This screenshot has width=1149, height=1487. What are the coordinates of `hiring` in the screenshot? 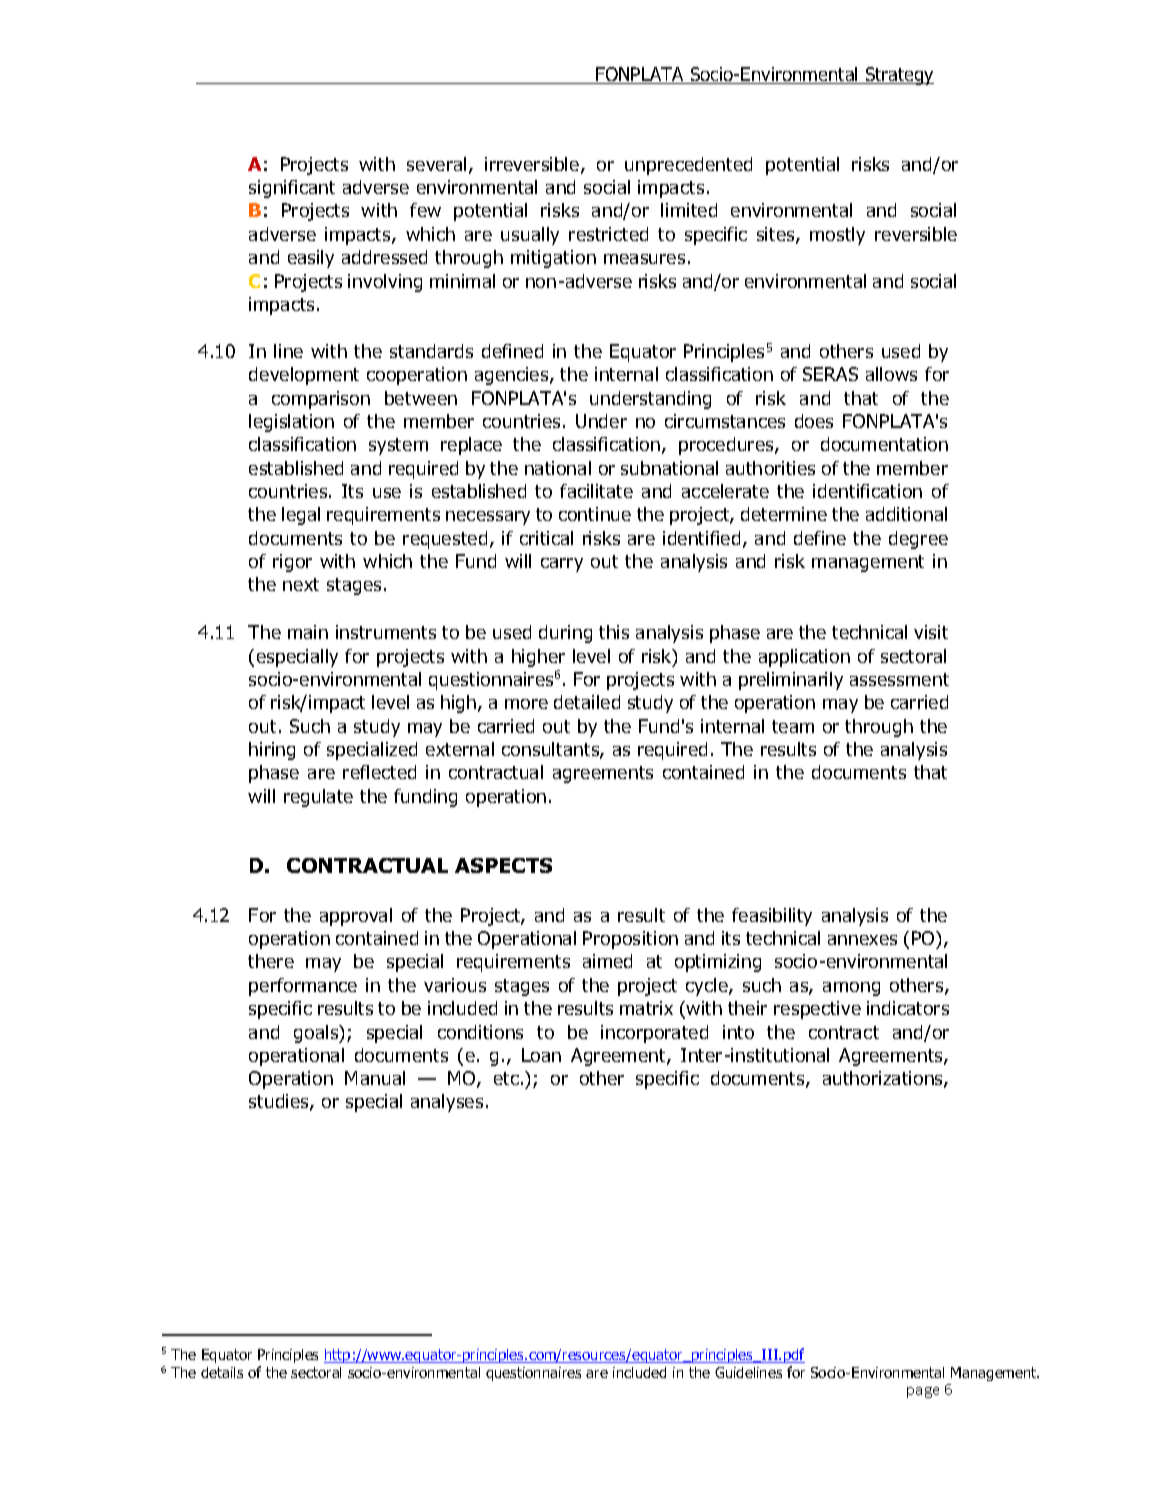 It's located at (272, 751).
